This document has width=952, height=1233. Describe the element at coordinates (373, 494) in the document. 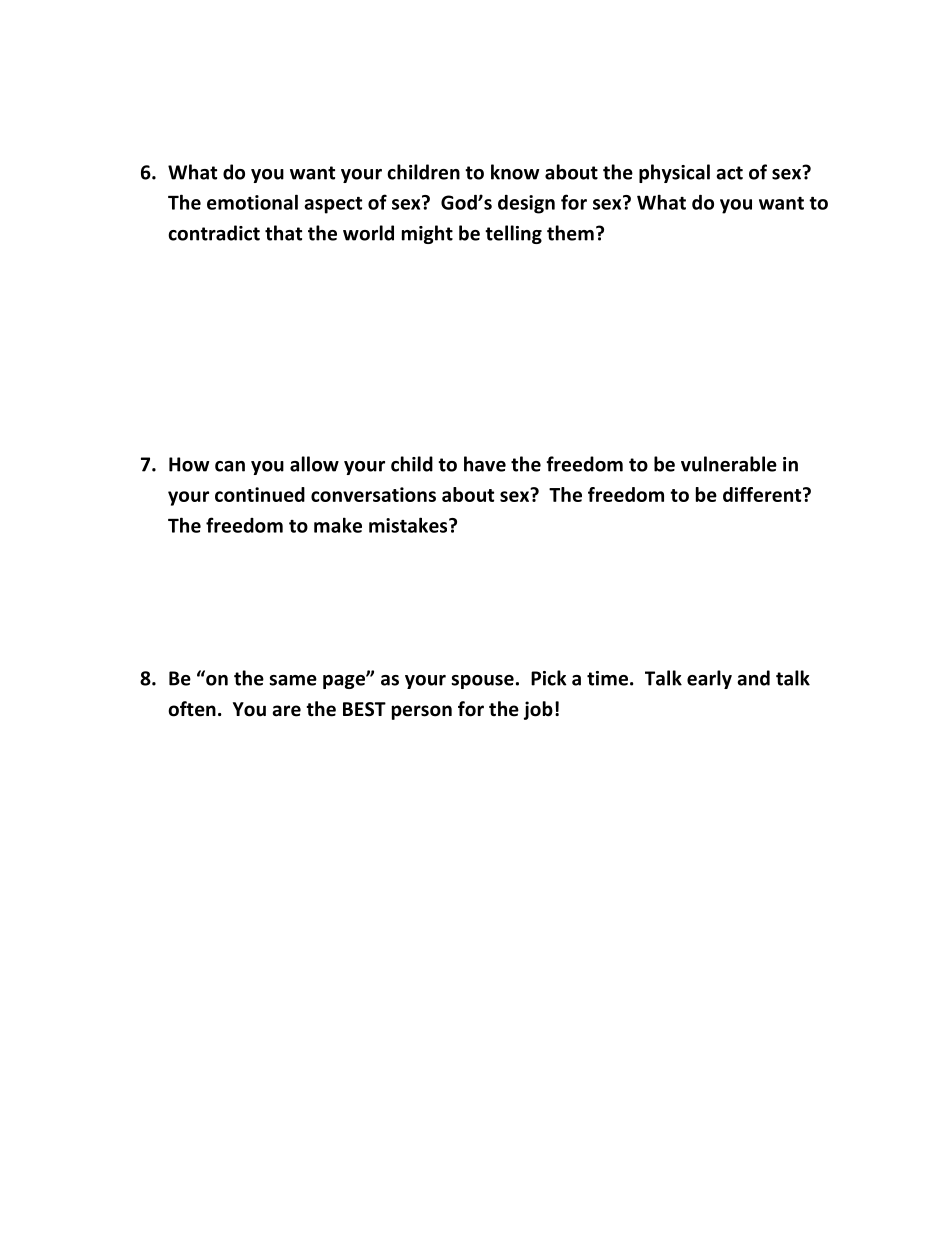

I see `conversations` at that location.
